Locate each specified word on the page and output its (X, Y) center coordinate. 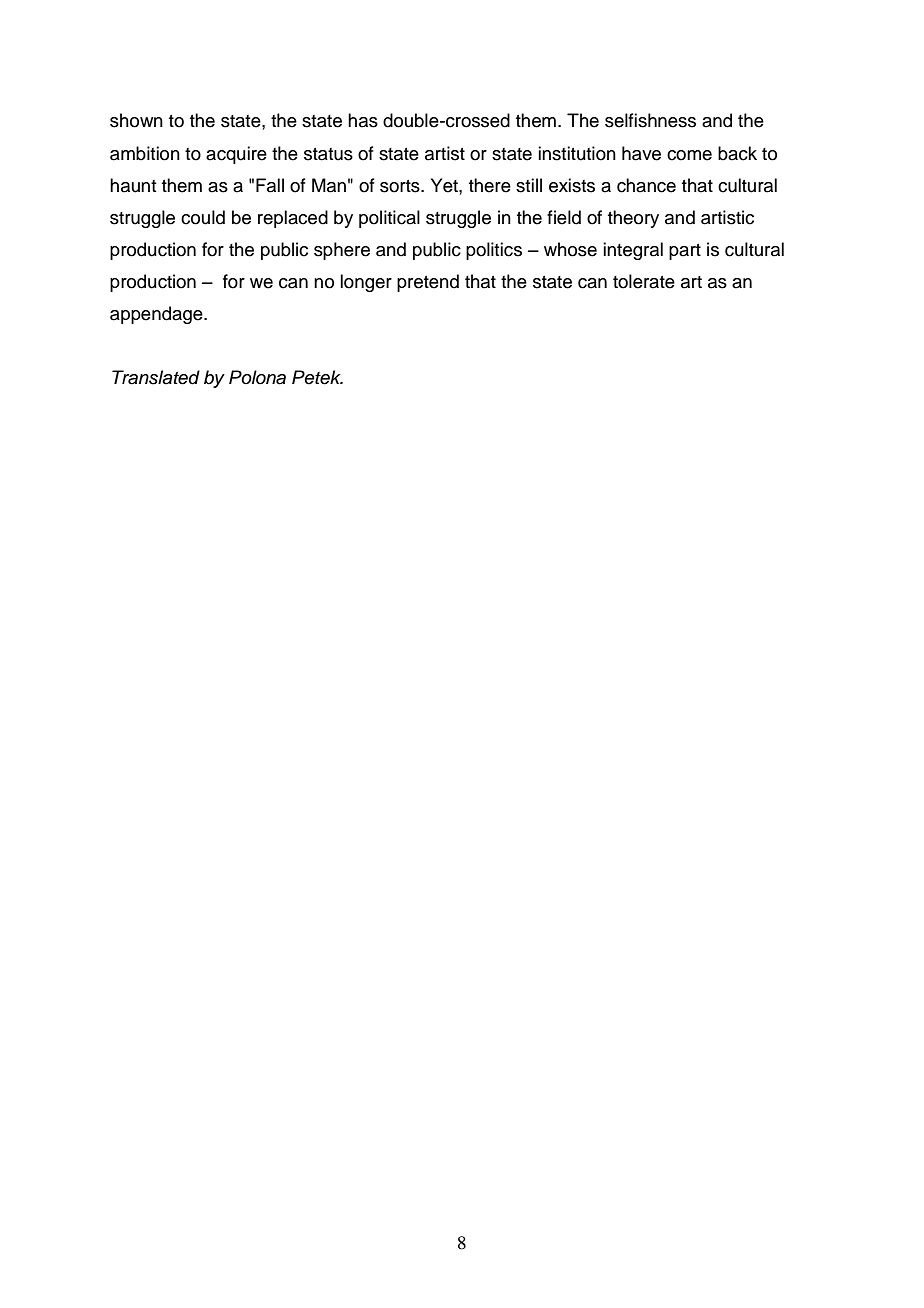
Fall (270, 185)
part (685, 252)
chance (646, 185)
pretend (428, 283)
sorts (401, 186)
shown (136, 120)
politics (494, 251)
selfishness (650, 120)
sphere (342, 251)
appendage (157, 315)
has (363, 120)
